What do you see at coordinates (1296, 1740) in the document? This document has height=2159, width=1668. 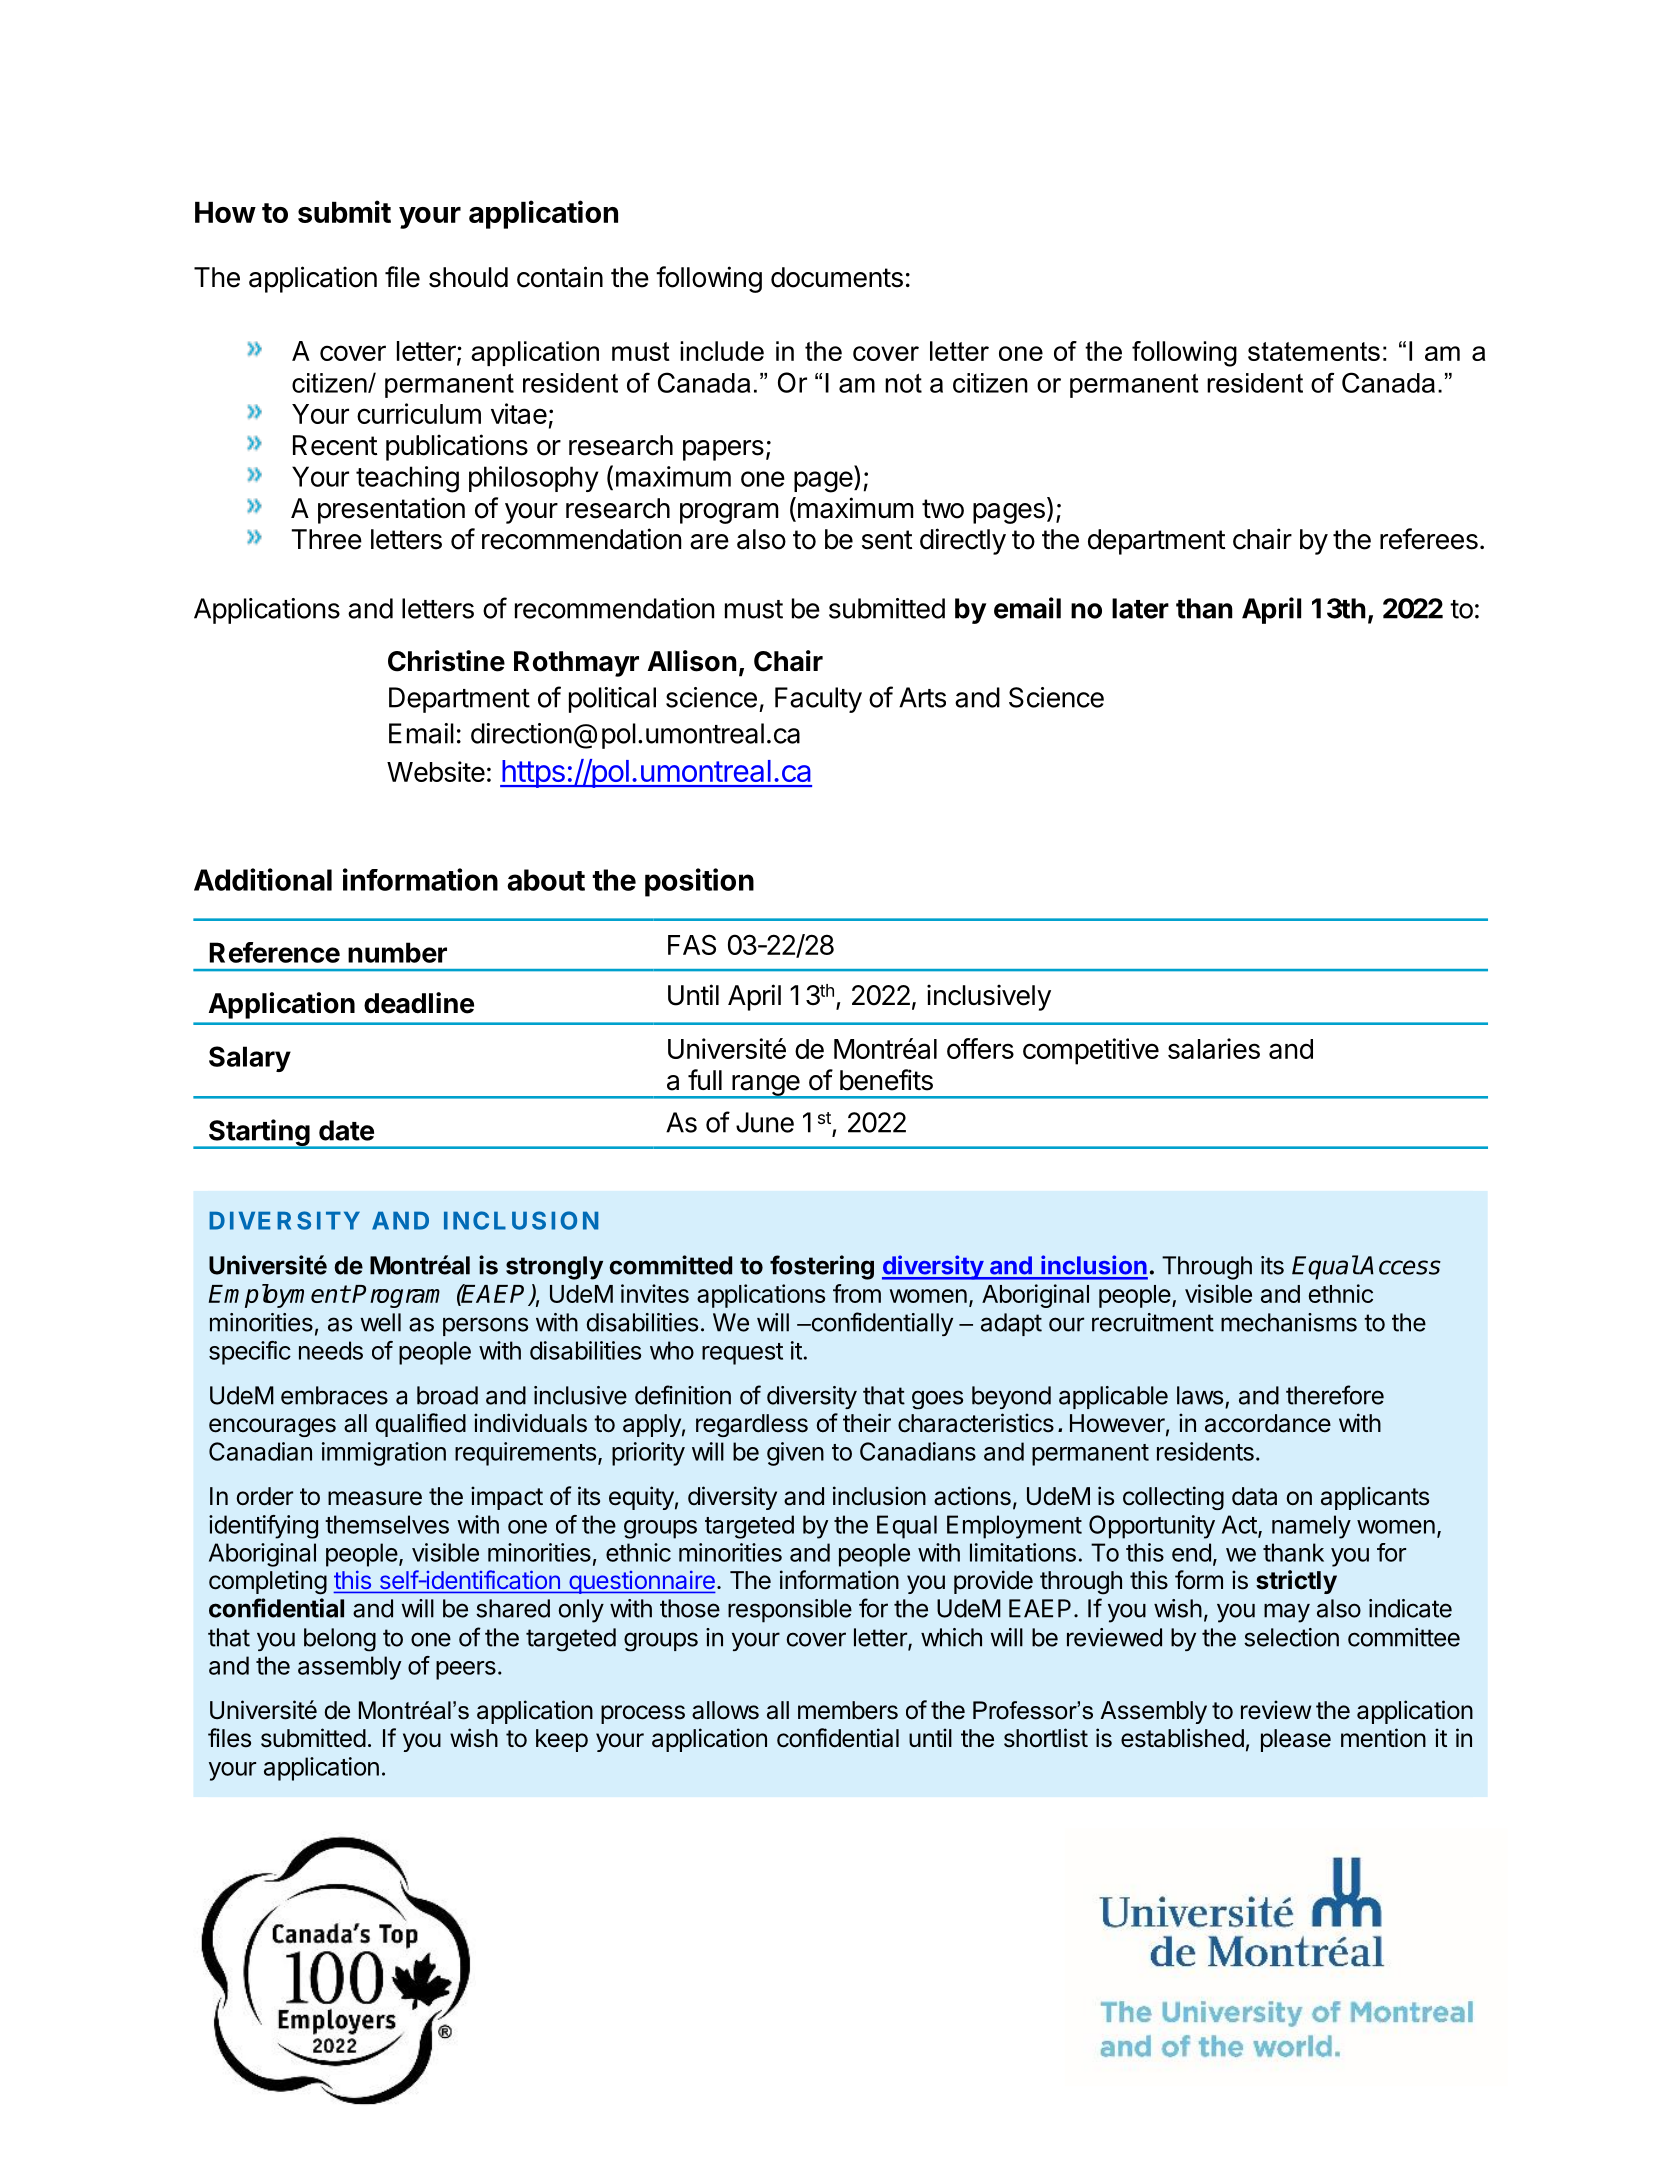 I see `please` at bounding box center [1296, 1740].
